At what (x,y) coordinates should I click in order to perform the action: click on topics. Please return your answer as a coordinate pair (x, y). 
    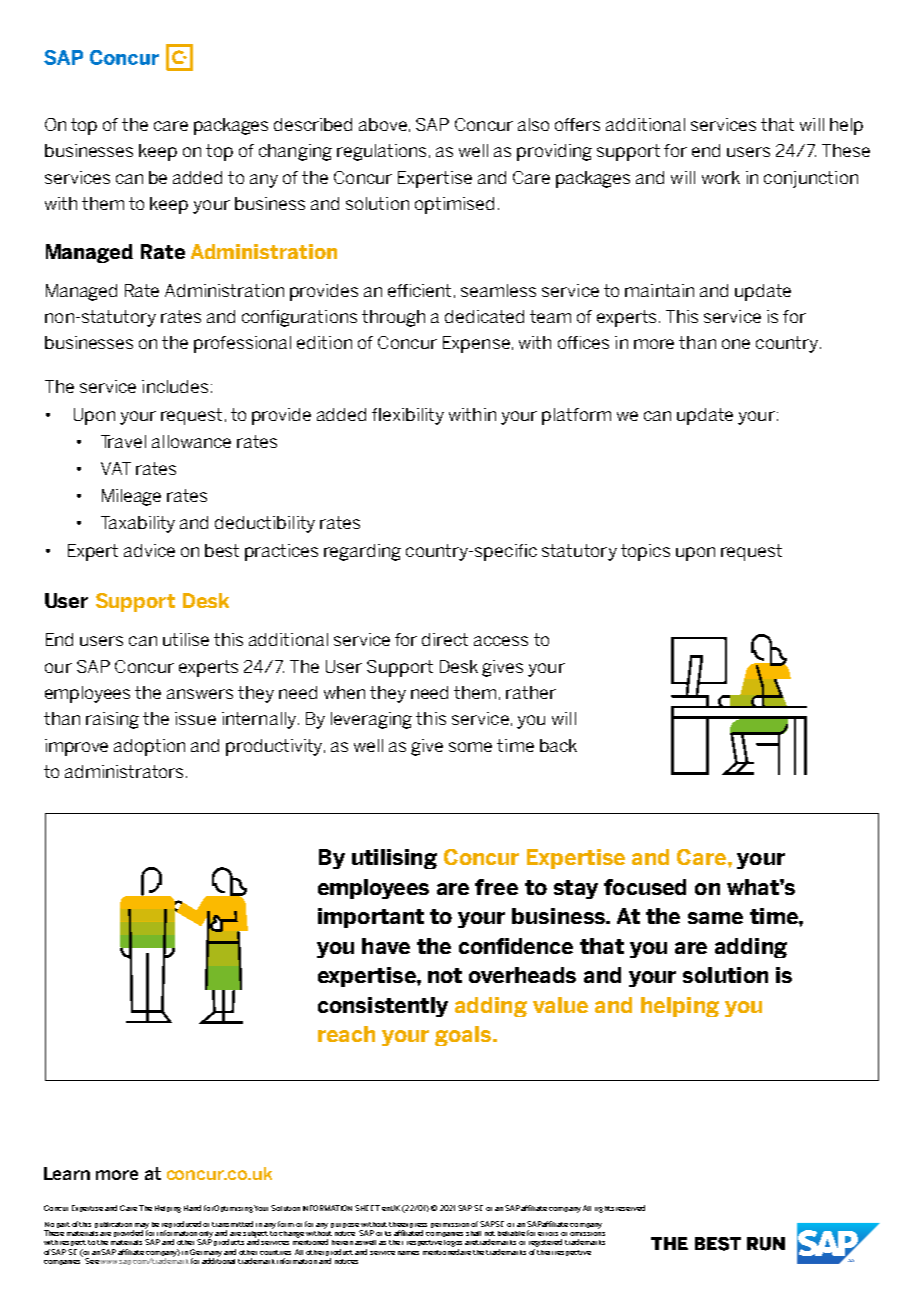
    Looking at the image, I should click on (645, 552).
